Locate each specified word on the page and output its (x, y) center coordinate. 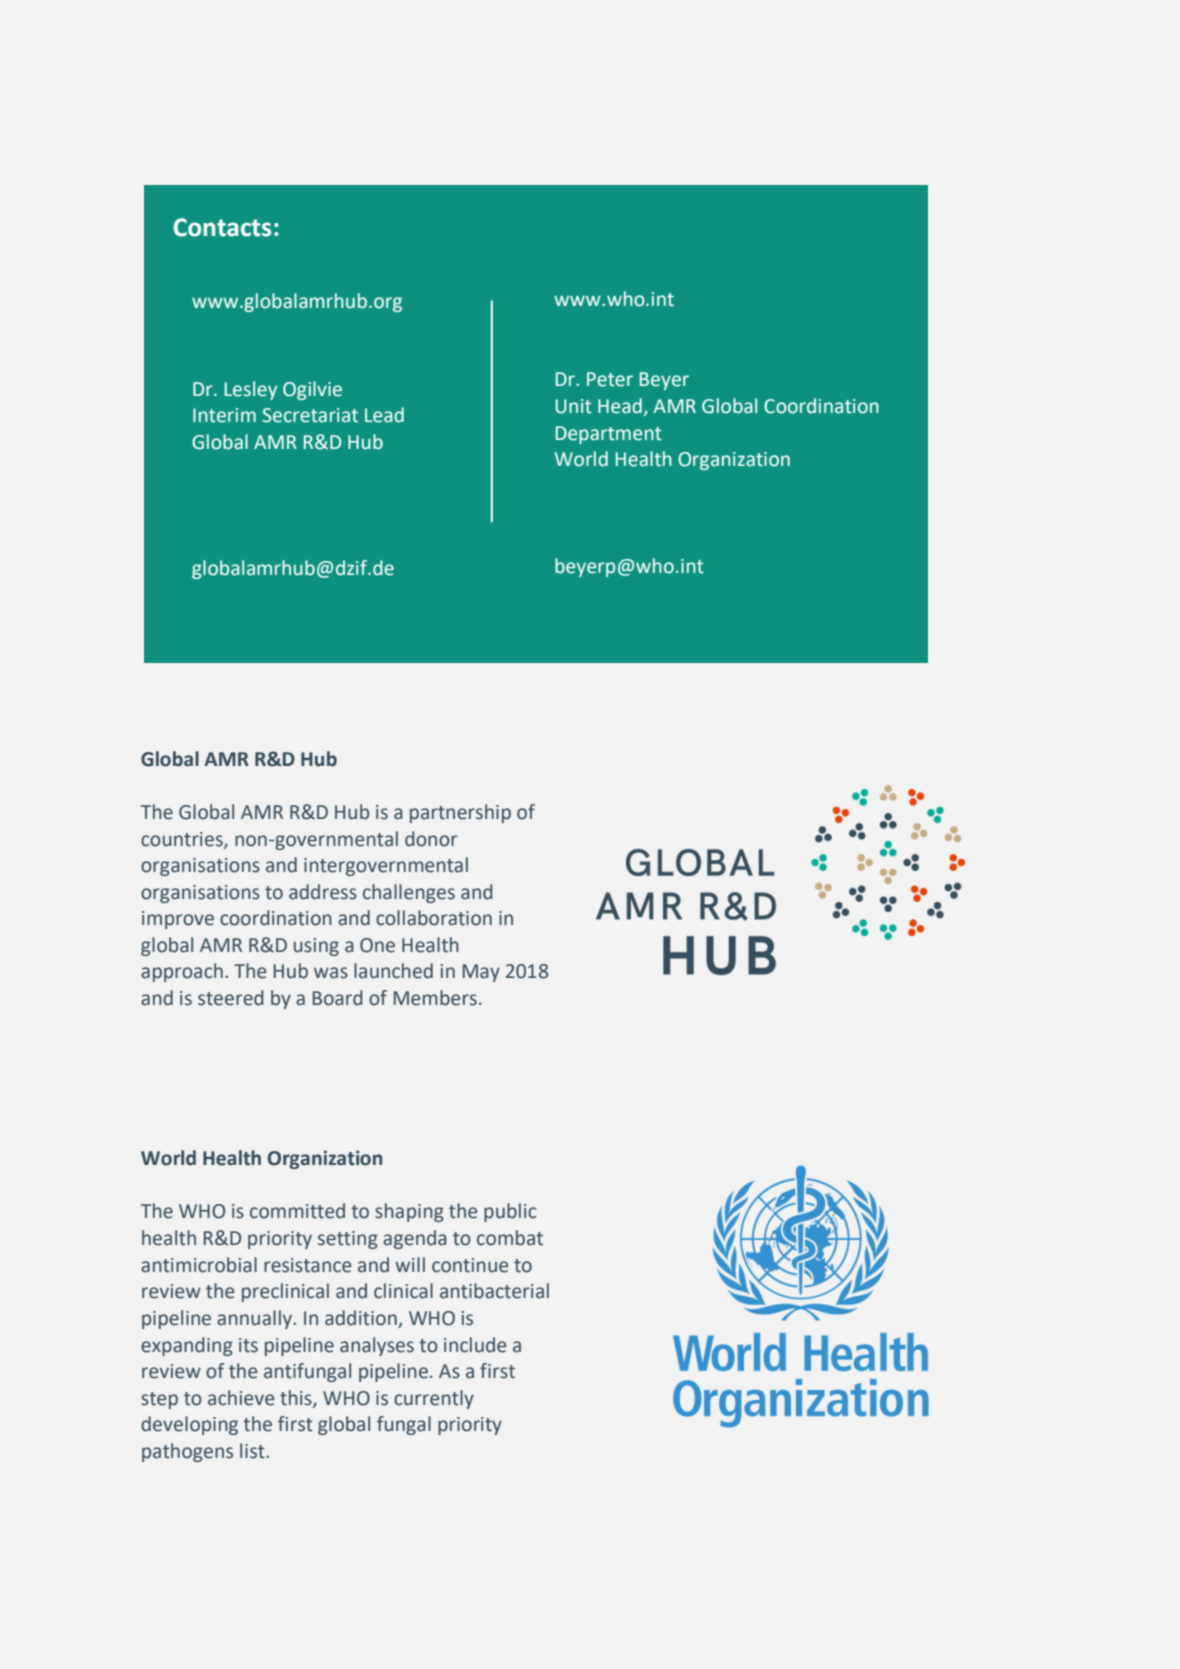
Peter (610, 379)
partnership (460, 813)
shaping (409, 1212)
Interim (224, 415)
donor (431, 839)
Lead (384, 415)
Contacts (222, 227)
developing (189, 1425)
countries (183, 840)
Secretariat (310, 415)
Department (609, 435)
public (510, 1212)
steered (231, 998)
